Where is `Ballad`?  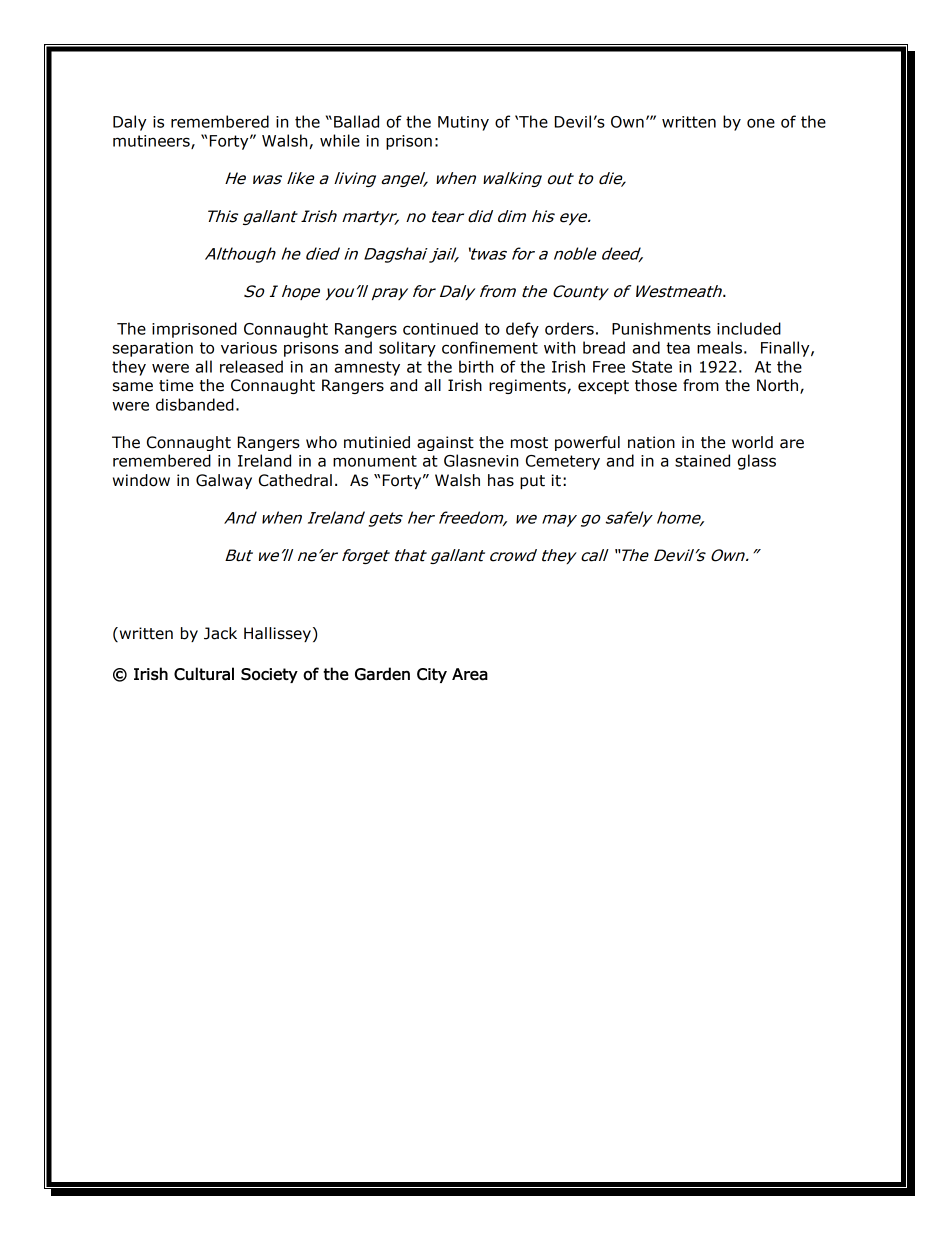 Ballad is located at coordinates (356, 121).
